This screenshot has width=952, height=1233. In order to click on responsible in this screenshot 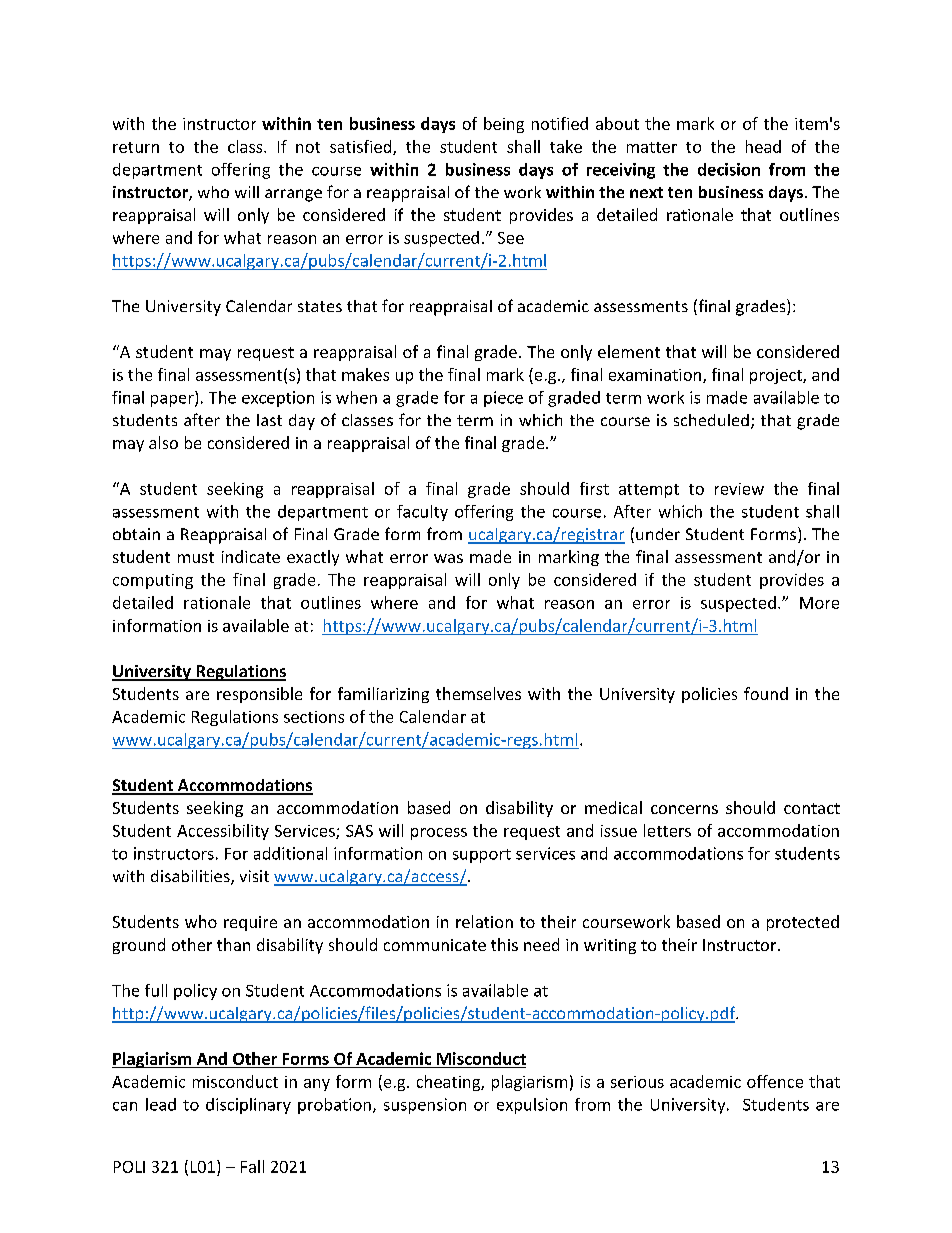, I will do `click(259, 695)`.
